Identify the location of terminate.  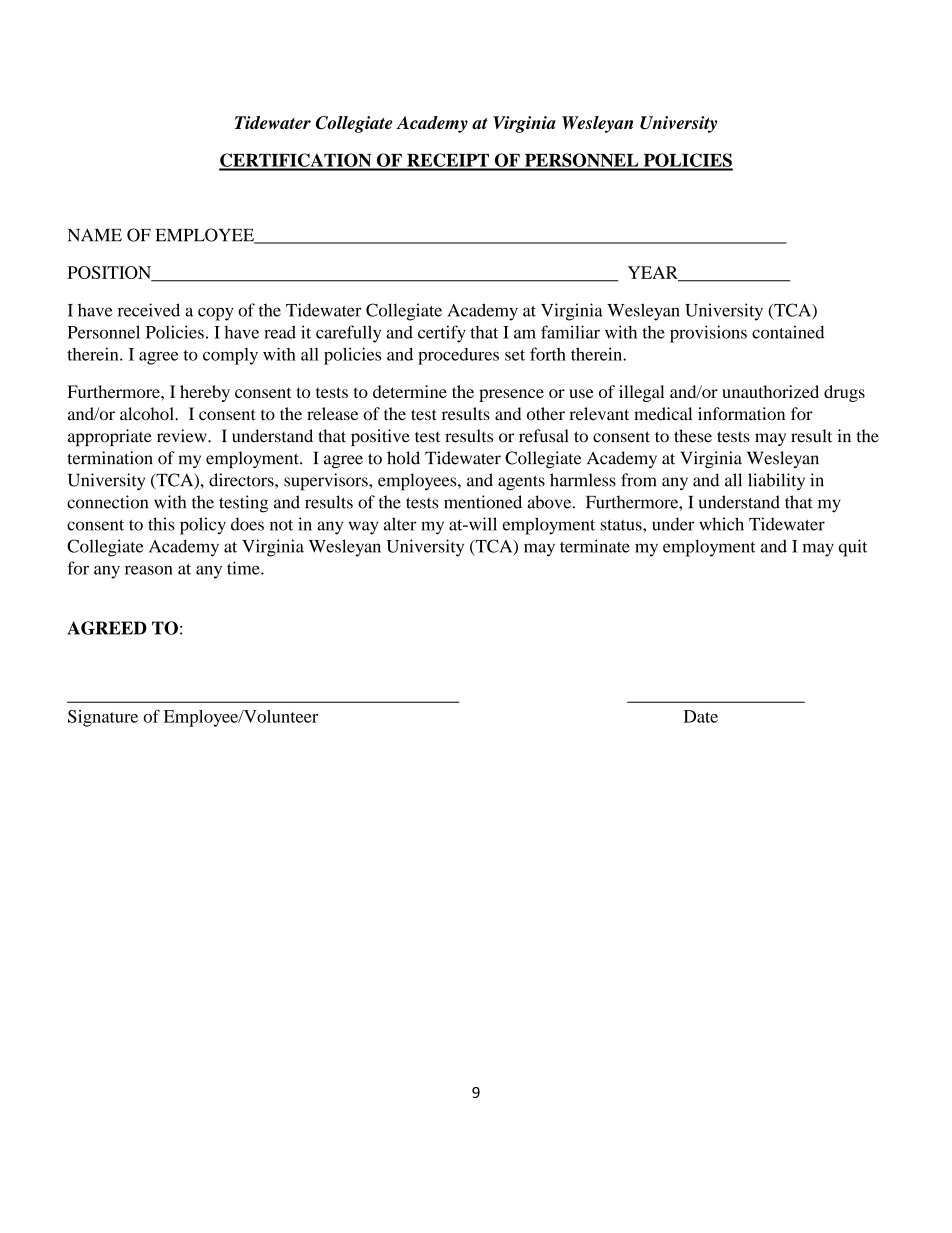
(595, 546).
